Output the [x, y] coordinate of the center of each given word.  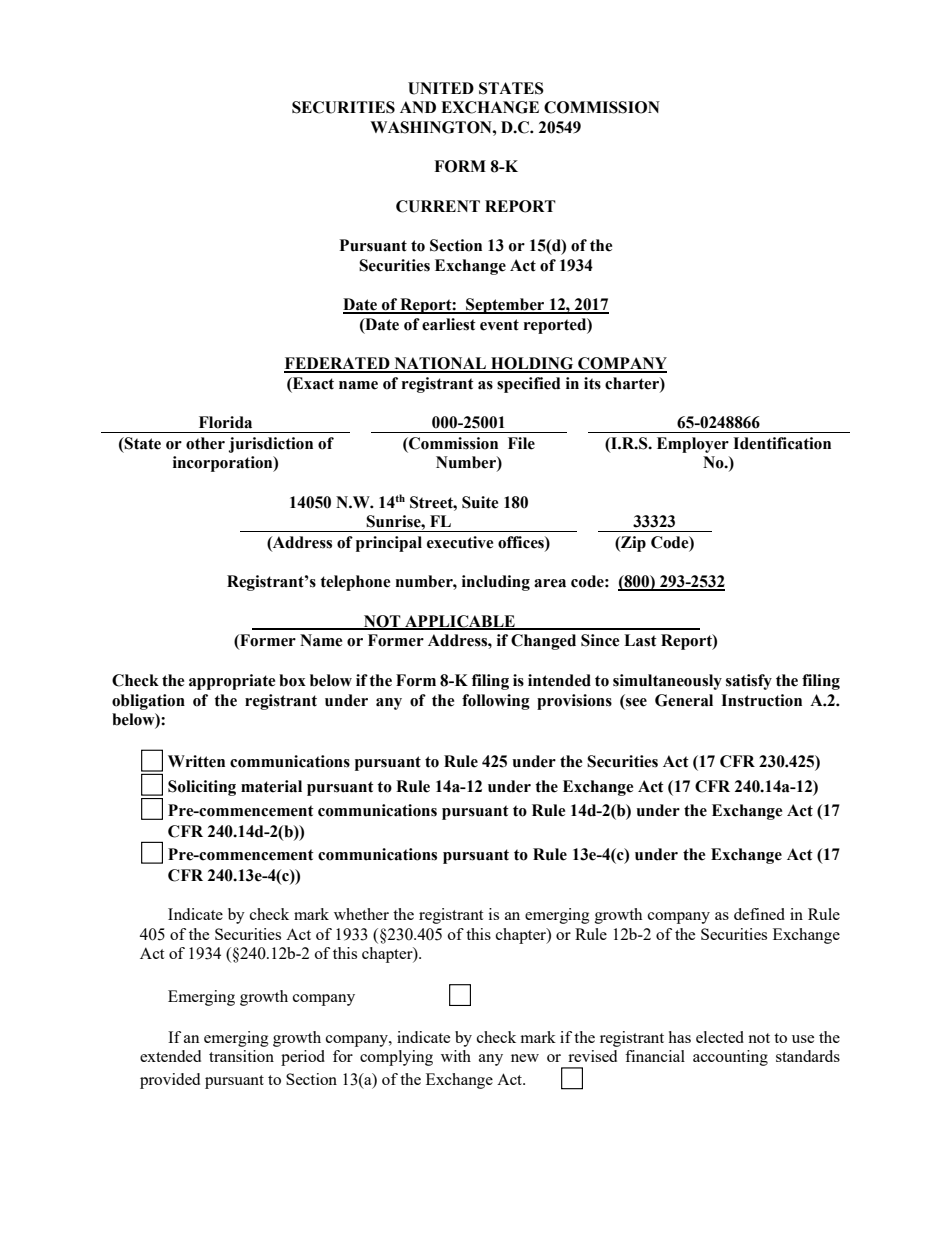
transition [241, 1056]
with [456, 1056]
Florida [225, 422]
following [496, 702]
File [521, 443]
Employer [693, 445]
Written [196, 761]
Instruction [761, 700]
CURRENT [438, 206]
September [505, 306]
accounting [730, 1058]
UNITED [441, 88]
